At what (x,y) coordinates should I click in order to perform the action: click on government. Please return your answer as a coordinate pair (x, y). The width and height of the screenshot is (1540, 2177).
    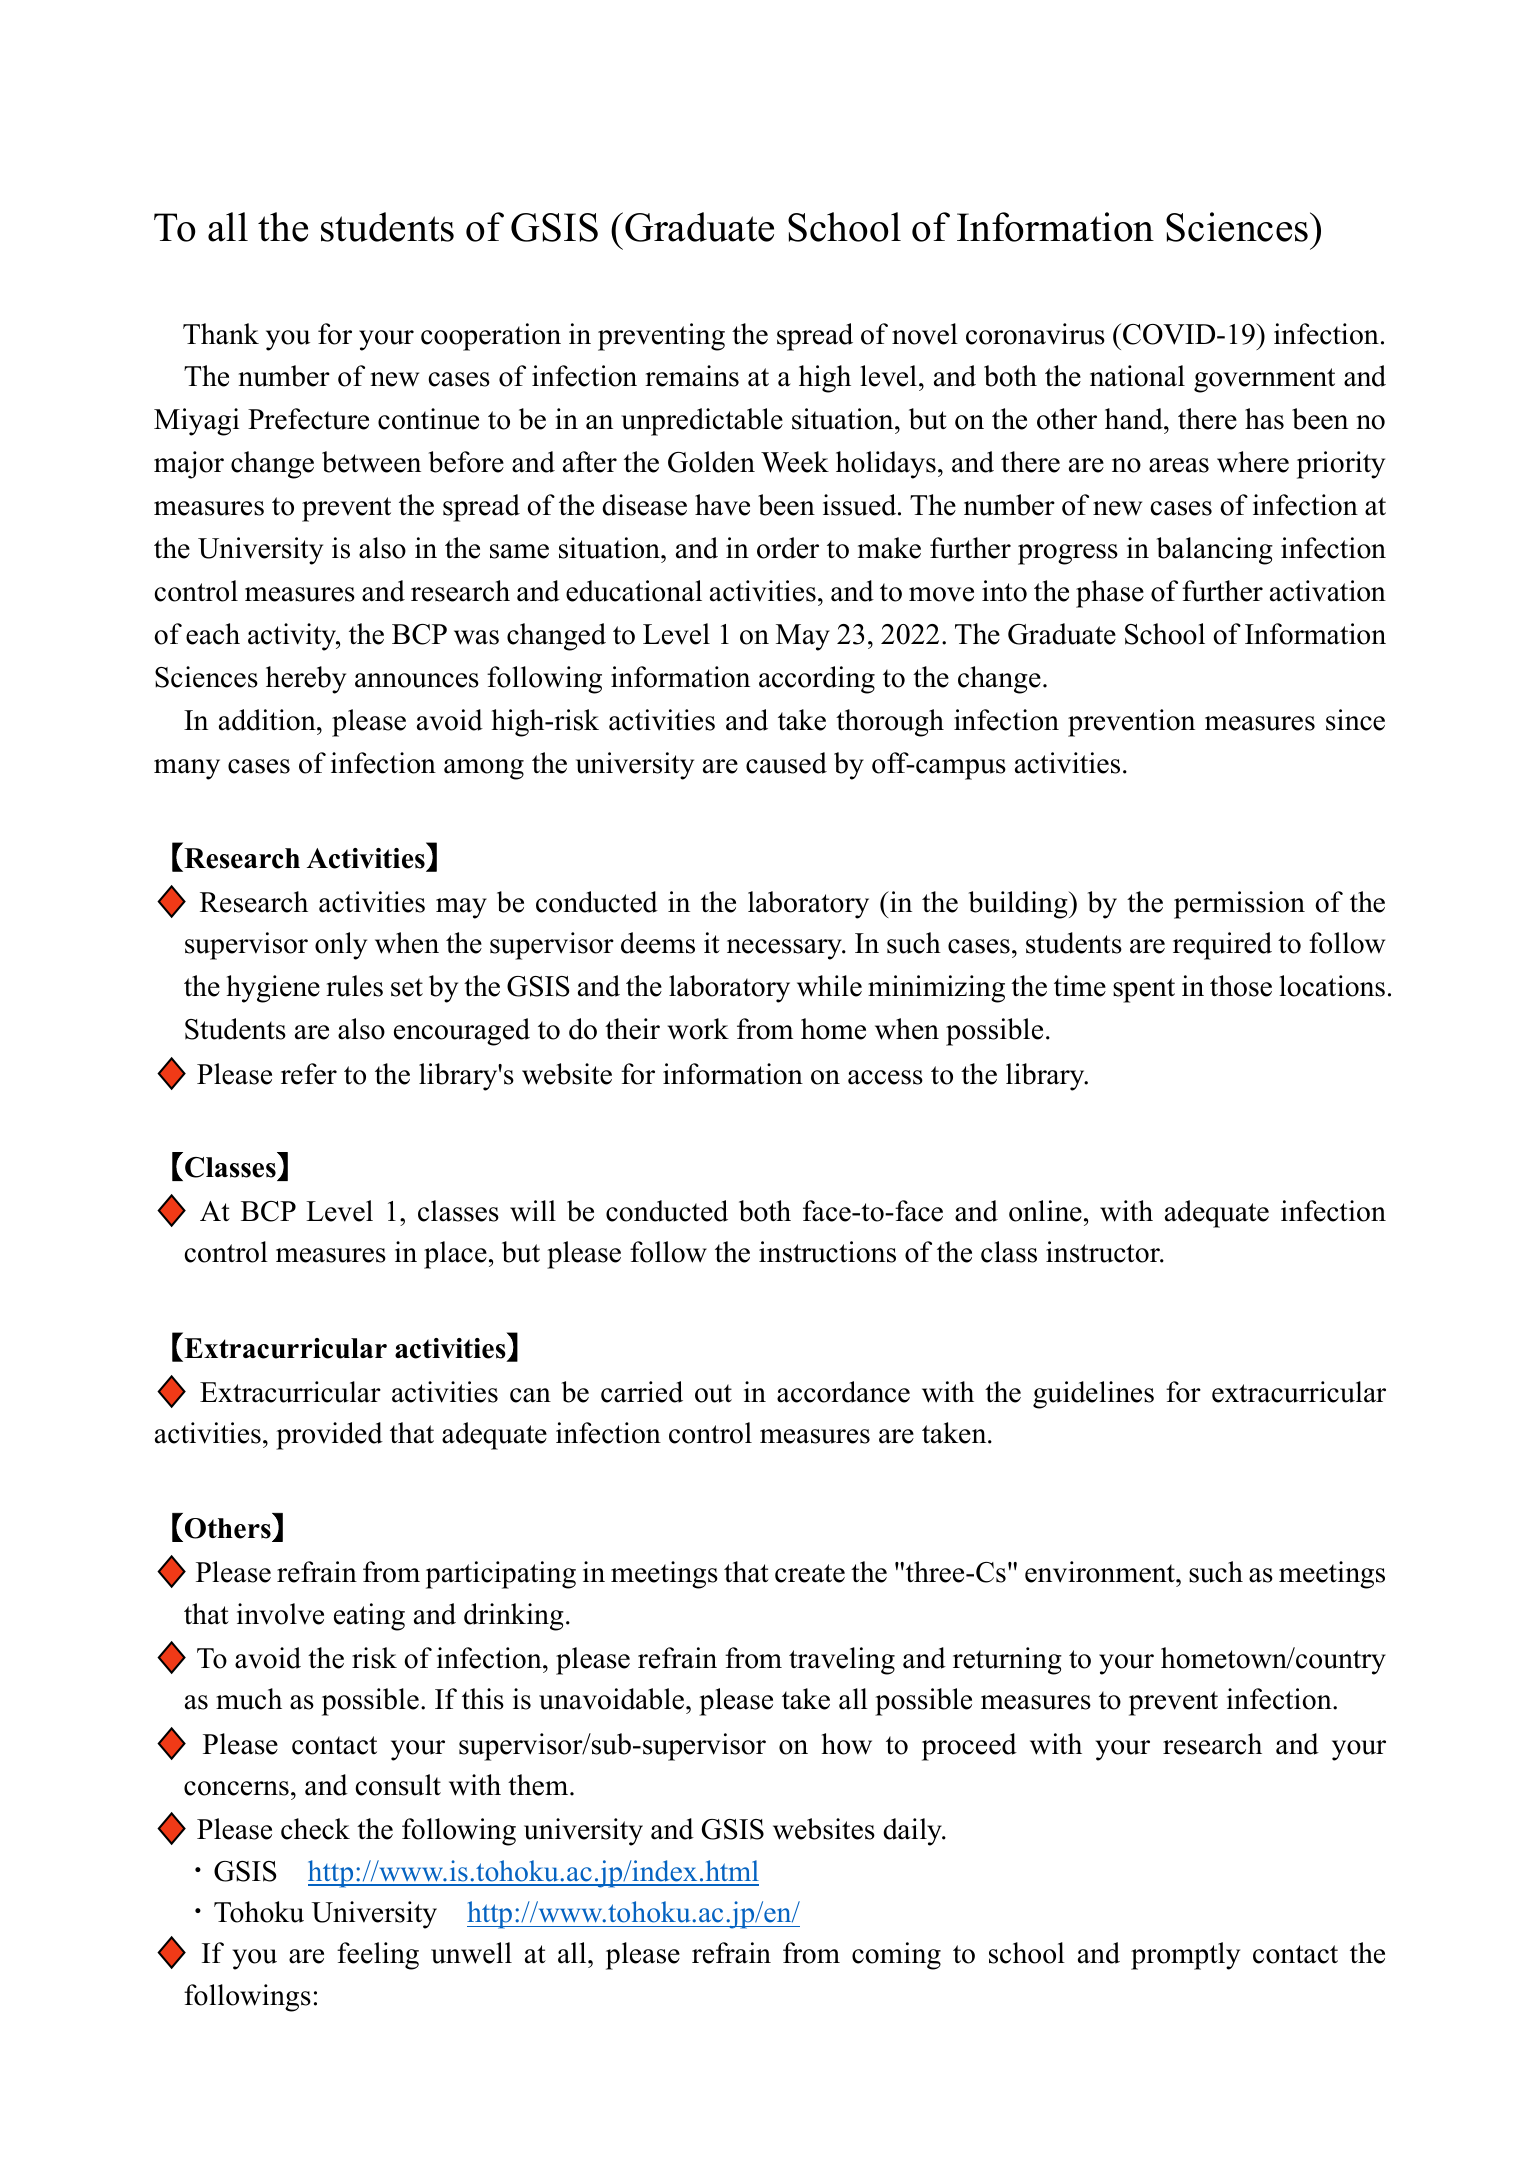
    Looking at the image, I should click on (1264, 380).
